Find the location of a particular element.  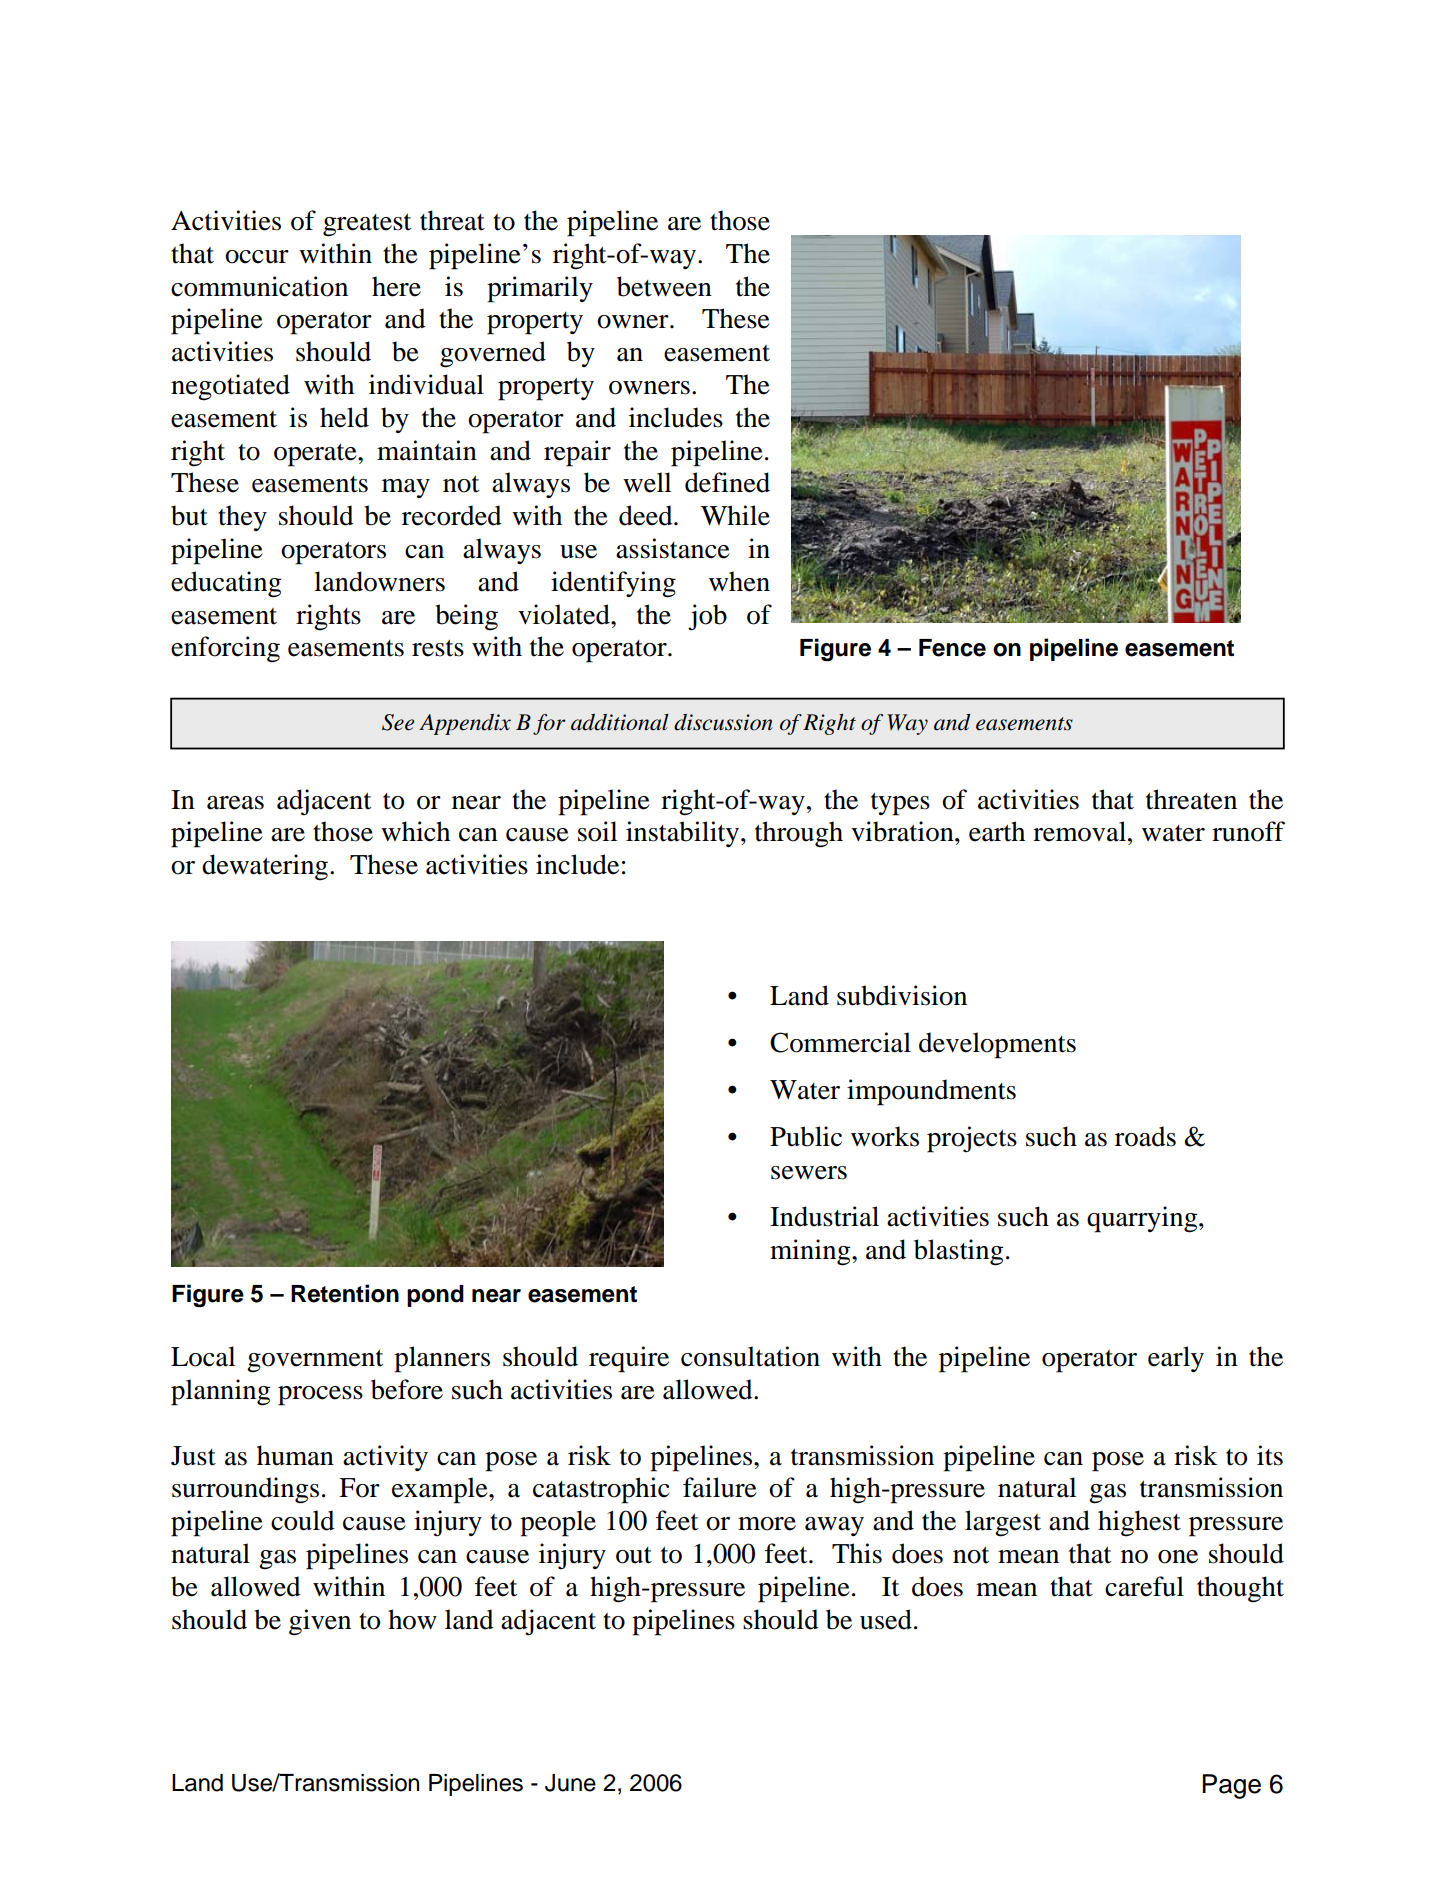

which is located at coordinates (415, 831).
